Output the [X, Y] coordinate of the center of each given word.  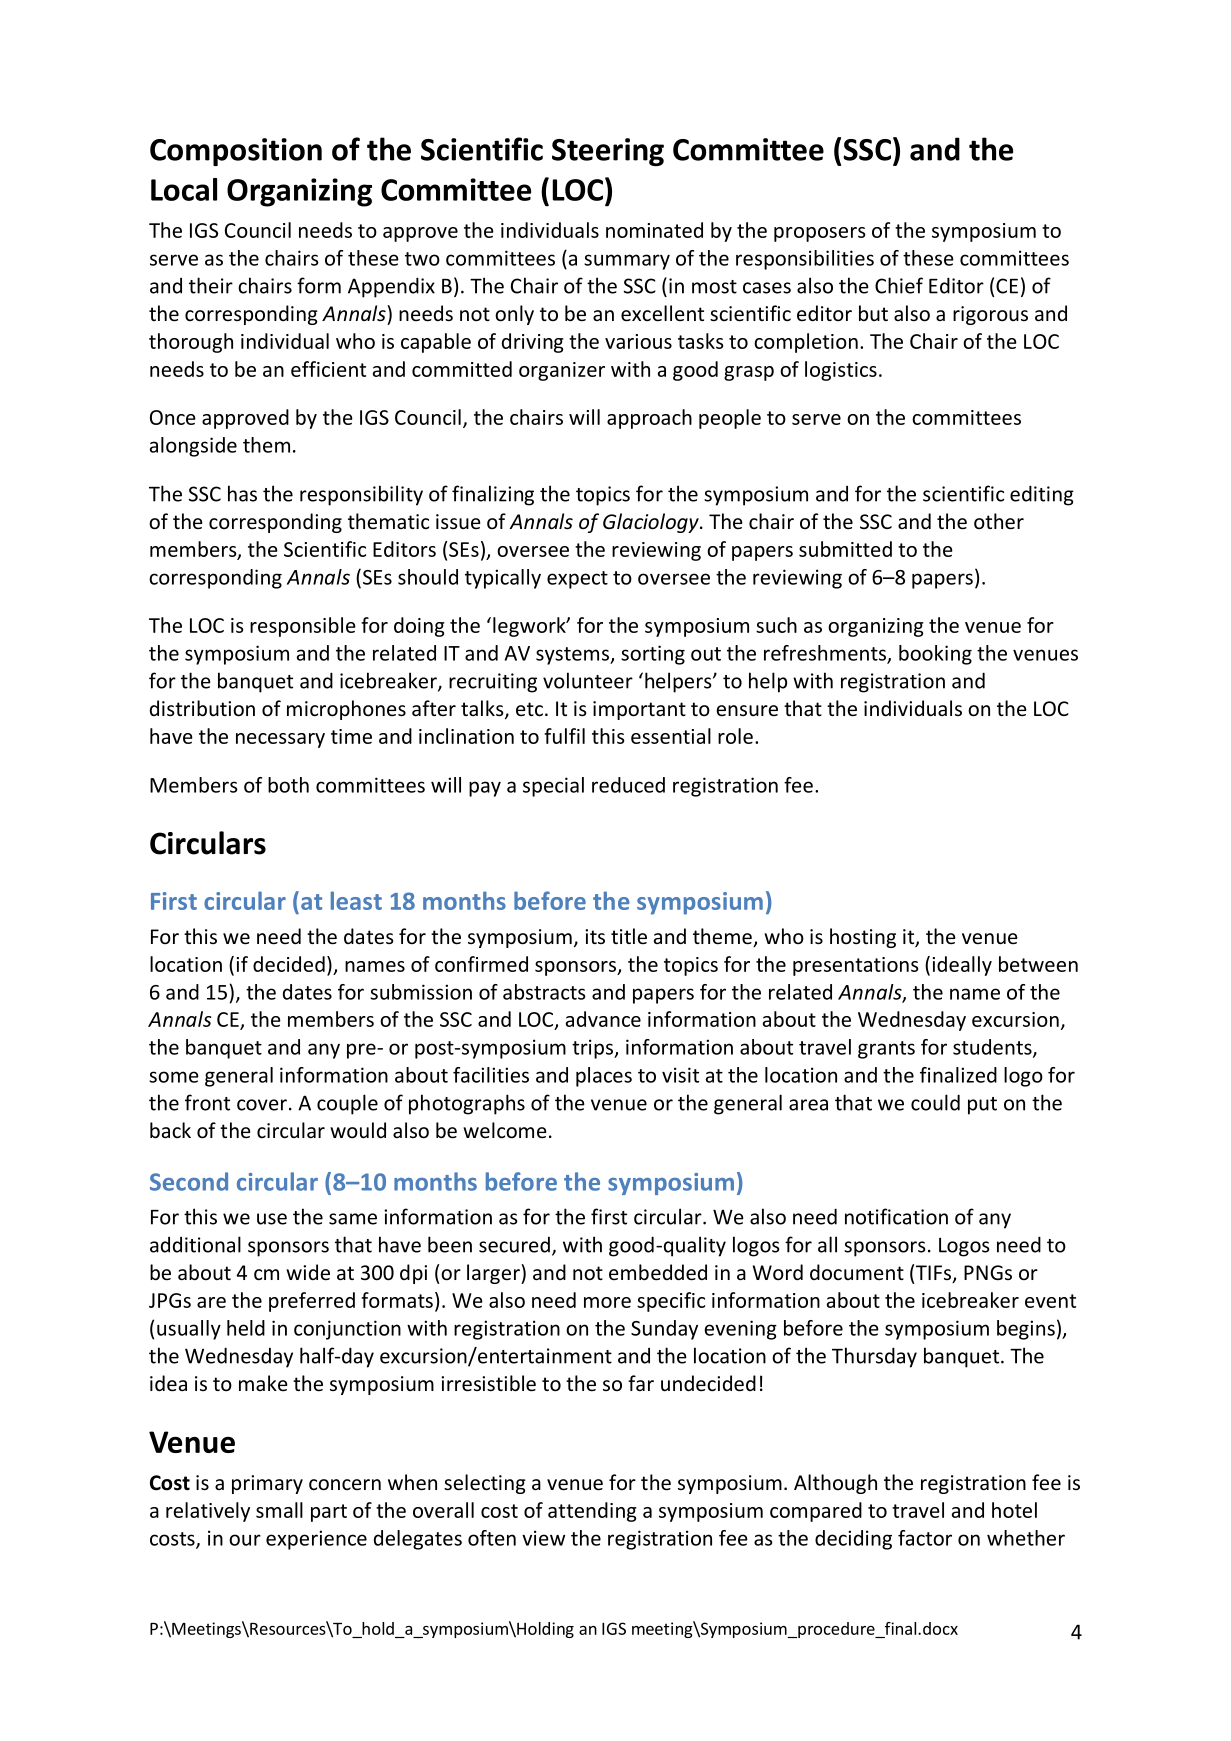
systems [573, 656]
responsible [303, 627]
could [935, 1102]
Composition [236, 152]
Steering [608, 152]
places [604, 1077]
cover [262, 1105]
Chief [899, 285]
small [279, 1510]
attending [592, 1512]
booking [935, 655]
